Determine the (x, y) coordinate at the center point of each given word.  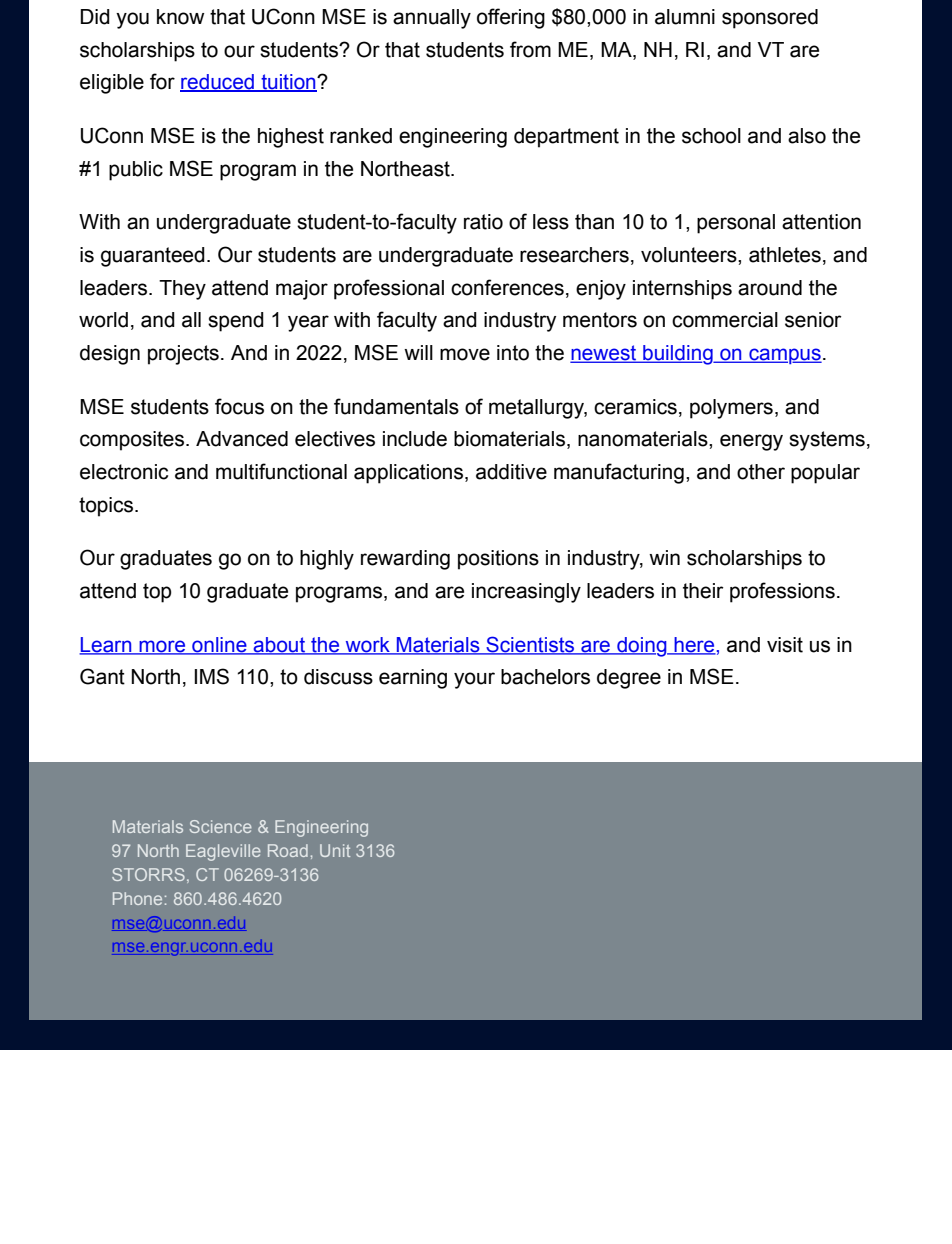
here (694, 645)
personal (736, 224)
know (180, 17)
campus (784, 356)
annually (432, 19)
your (474, 680)
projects (183, 355)
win (664, 557)
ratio (483, 222)
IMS (212, 676)
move (465, 354)
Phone (137, 898)
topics (107, 507)
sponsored (770, 19)
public (136, 171)
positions (498, 560)
